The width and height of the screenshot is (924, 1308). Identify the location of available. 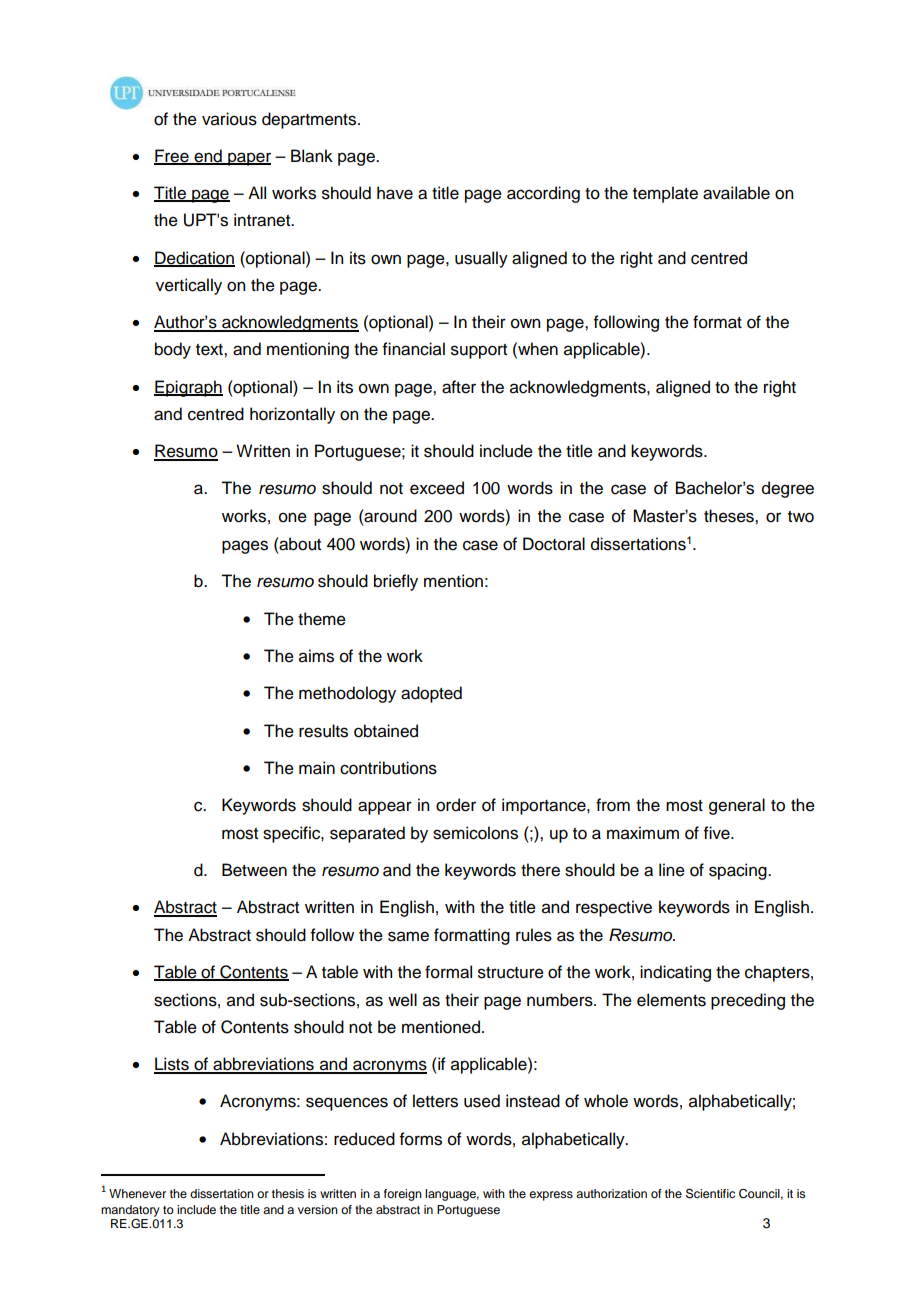
(736, 193).
